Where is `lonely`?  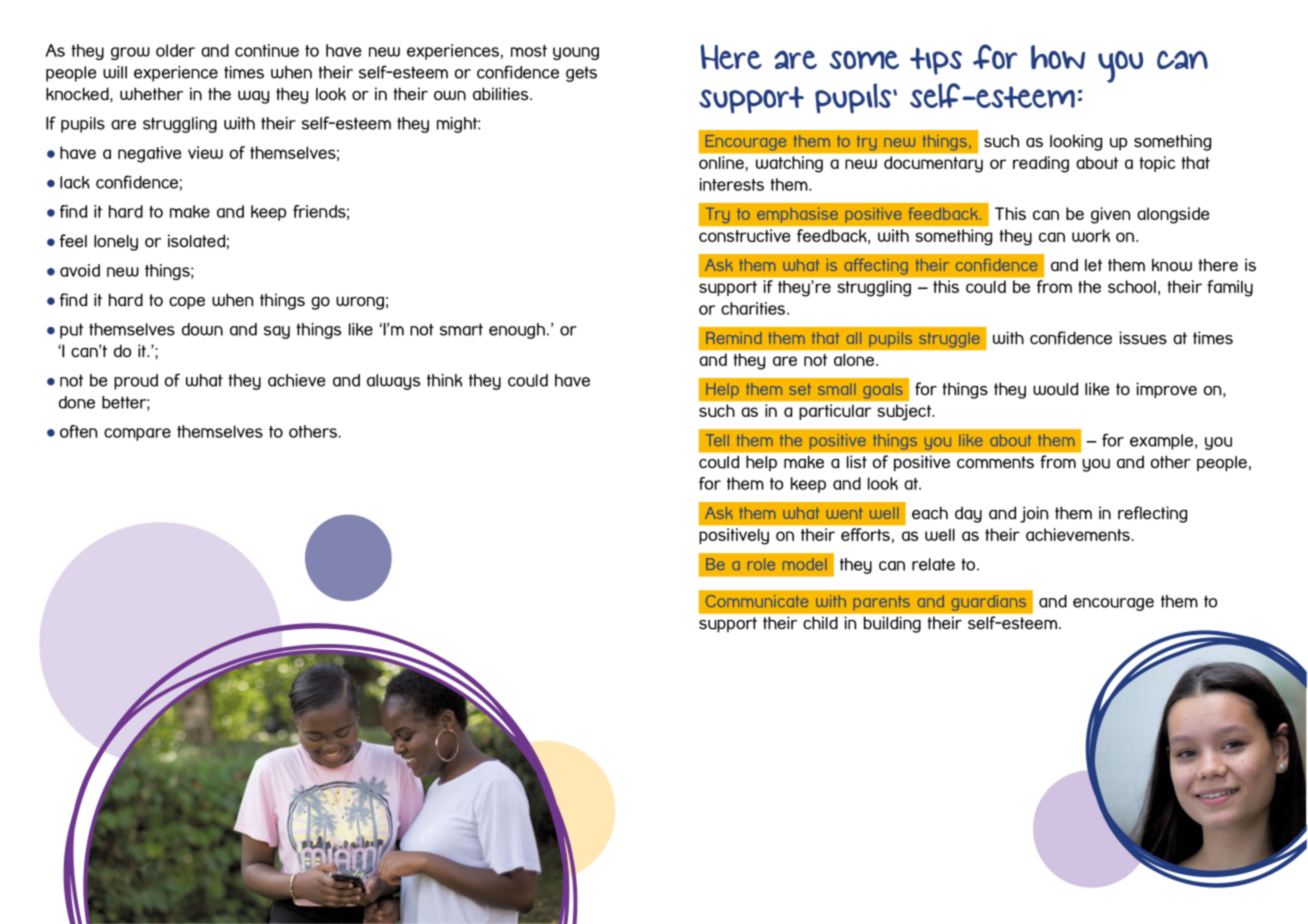 lonely is located at coordinates (116, 243).
